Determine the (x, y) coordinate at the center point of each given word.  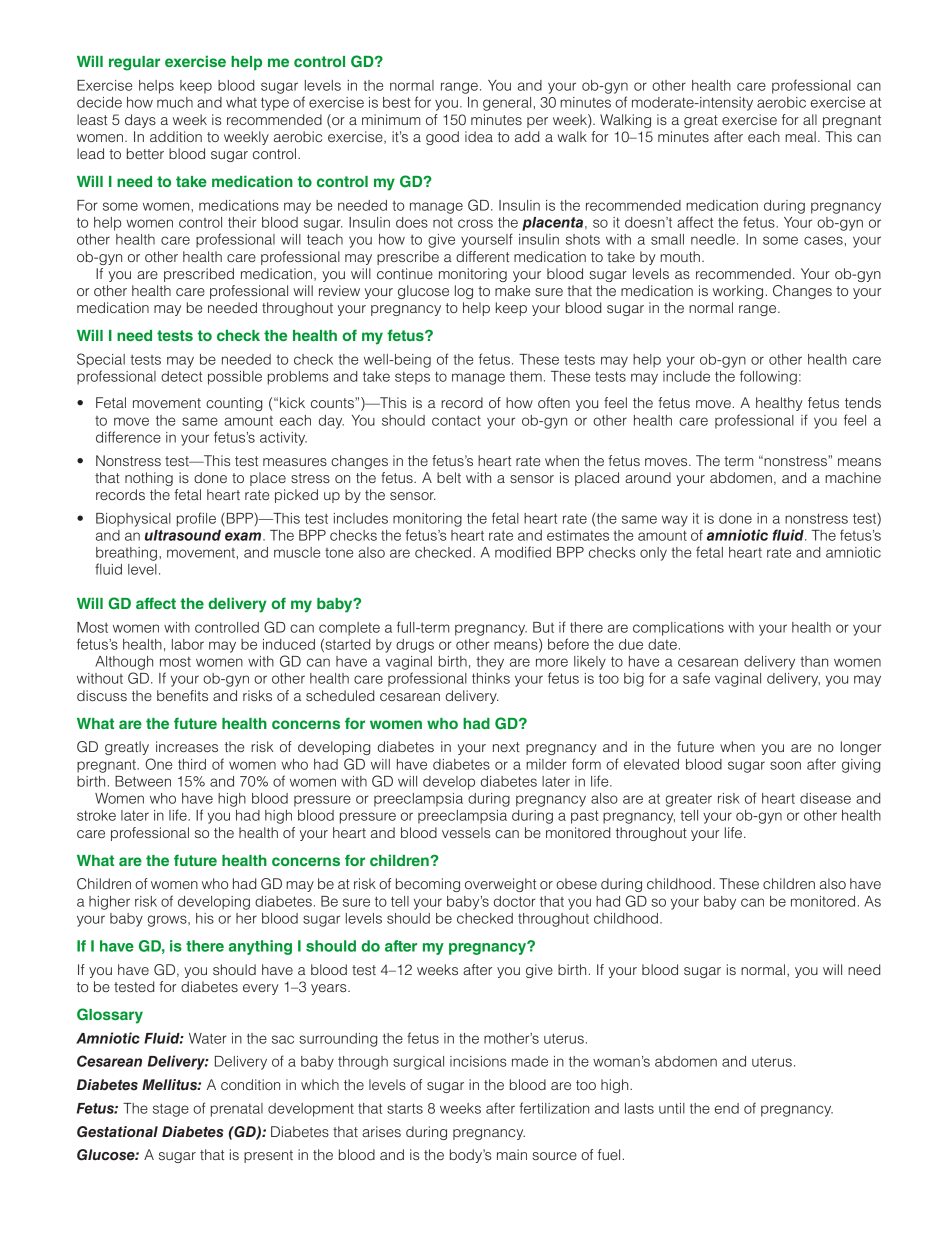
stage (171, 1110)
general (507, 104)
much (175, 102)
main (512, 1154)
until (672, 1108)
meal (800, 136)
